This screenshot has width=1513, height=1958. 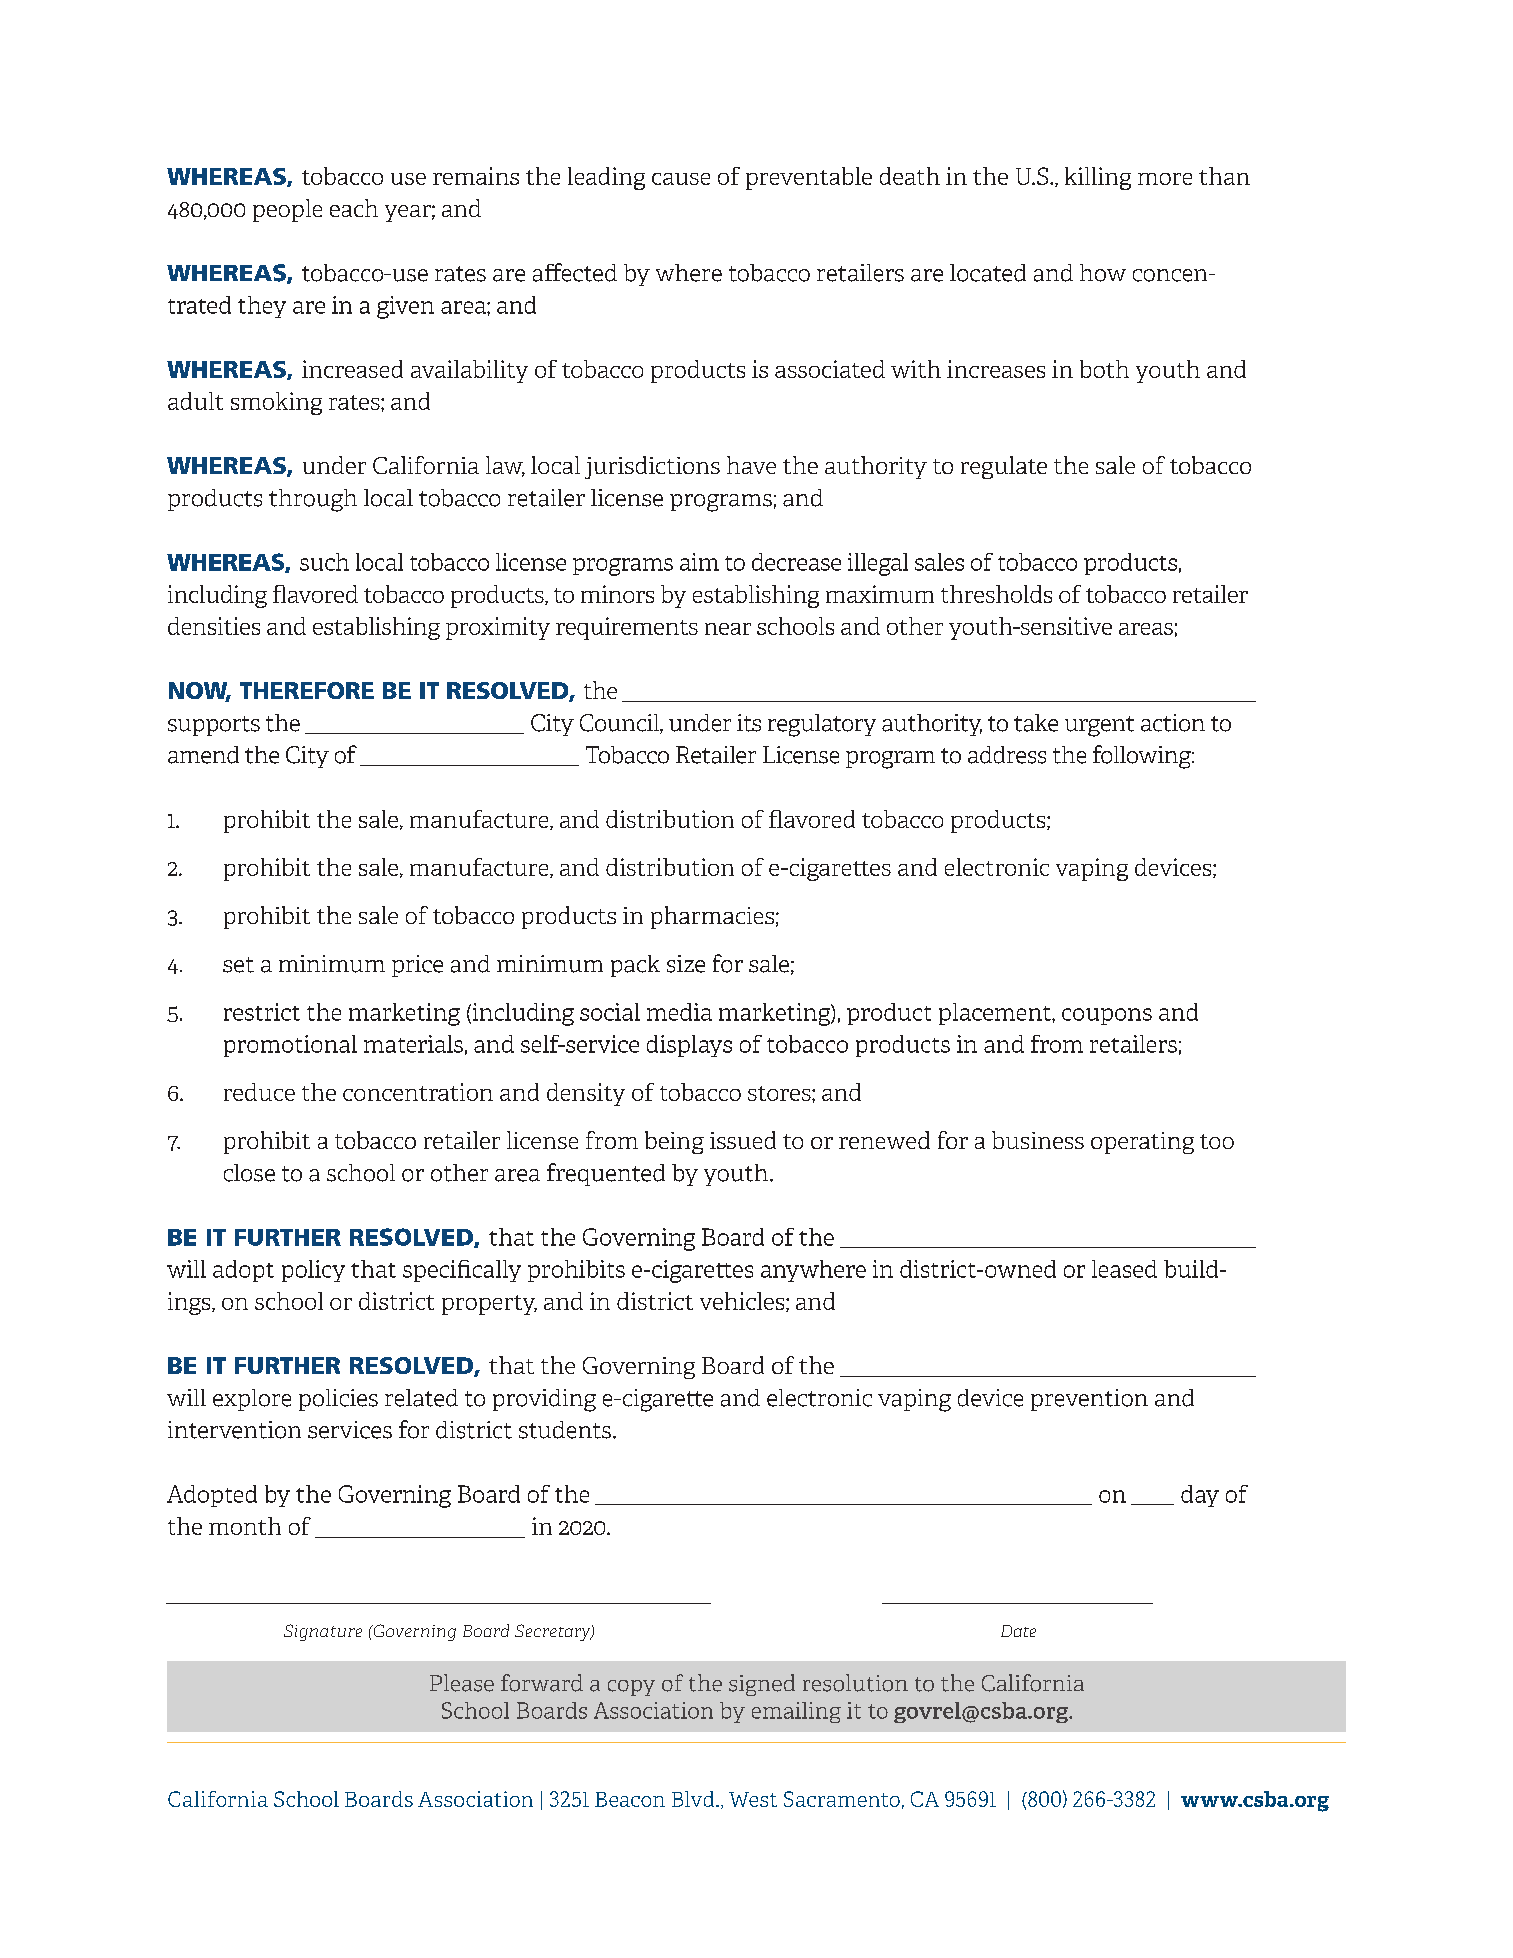 What do you see at coordinates (262, 1012) in the screenshot?
I see `restrict` at bounding box center [262, 1012].
